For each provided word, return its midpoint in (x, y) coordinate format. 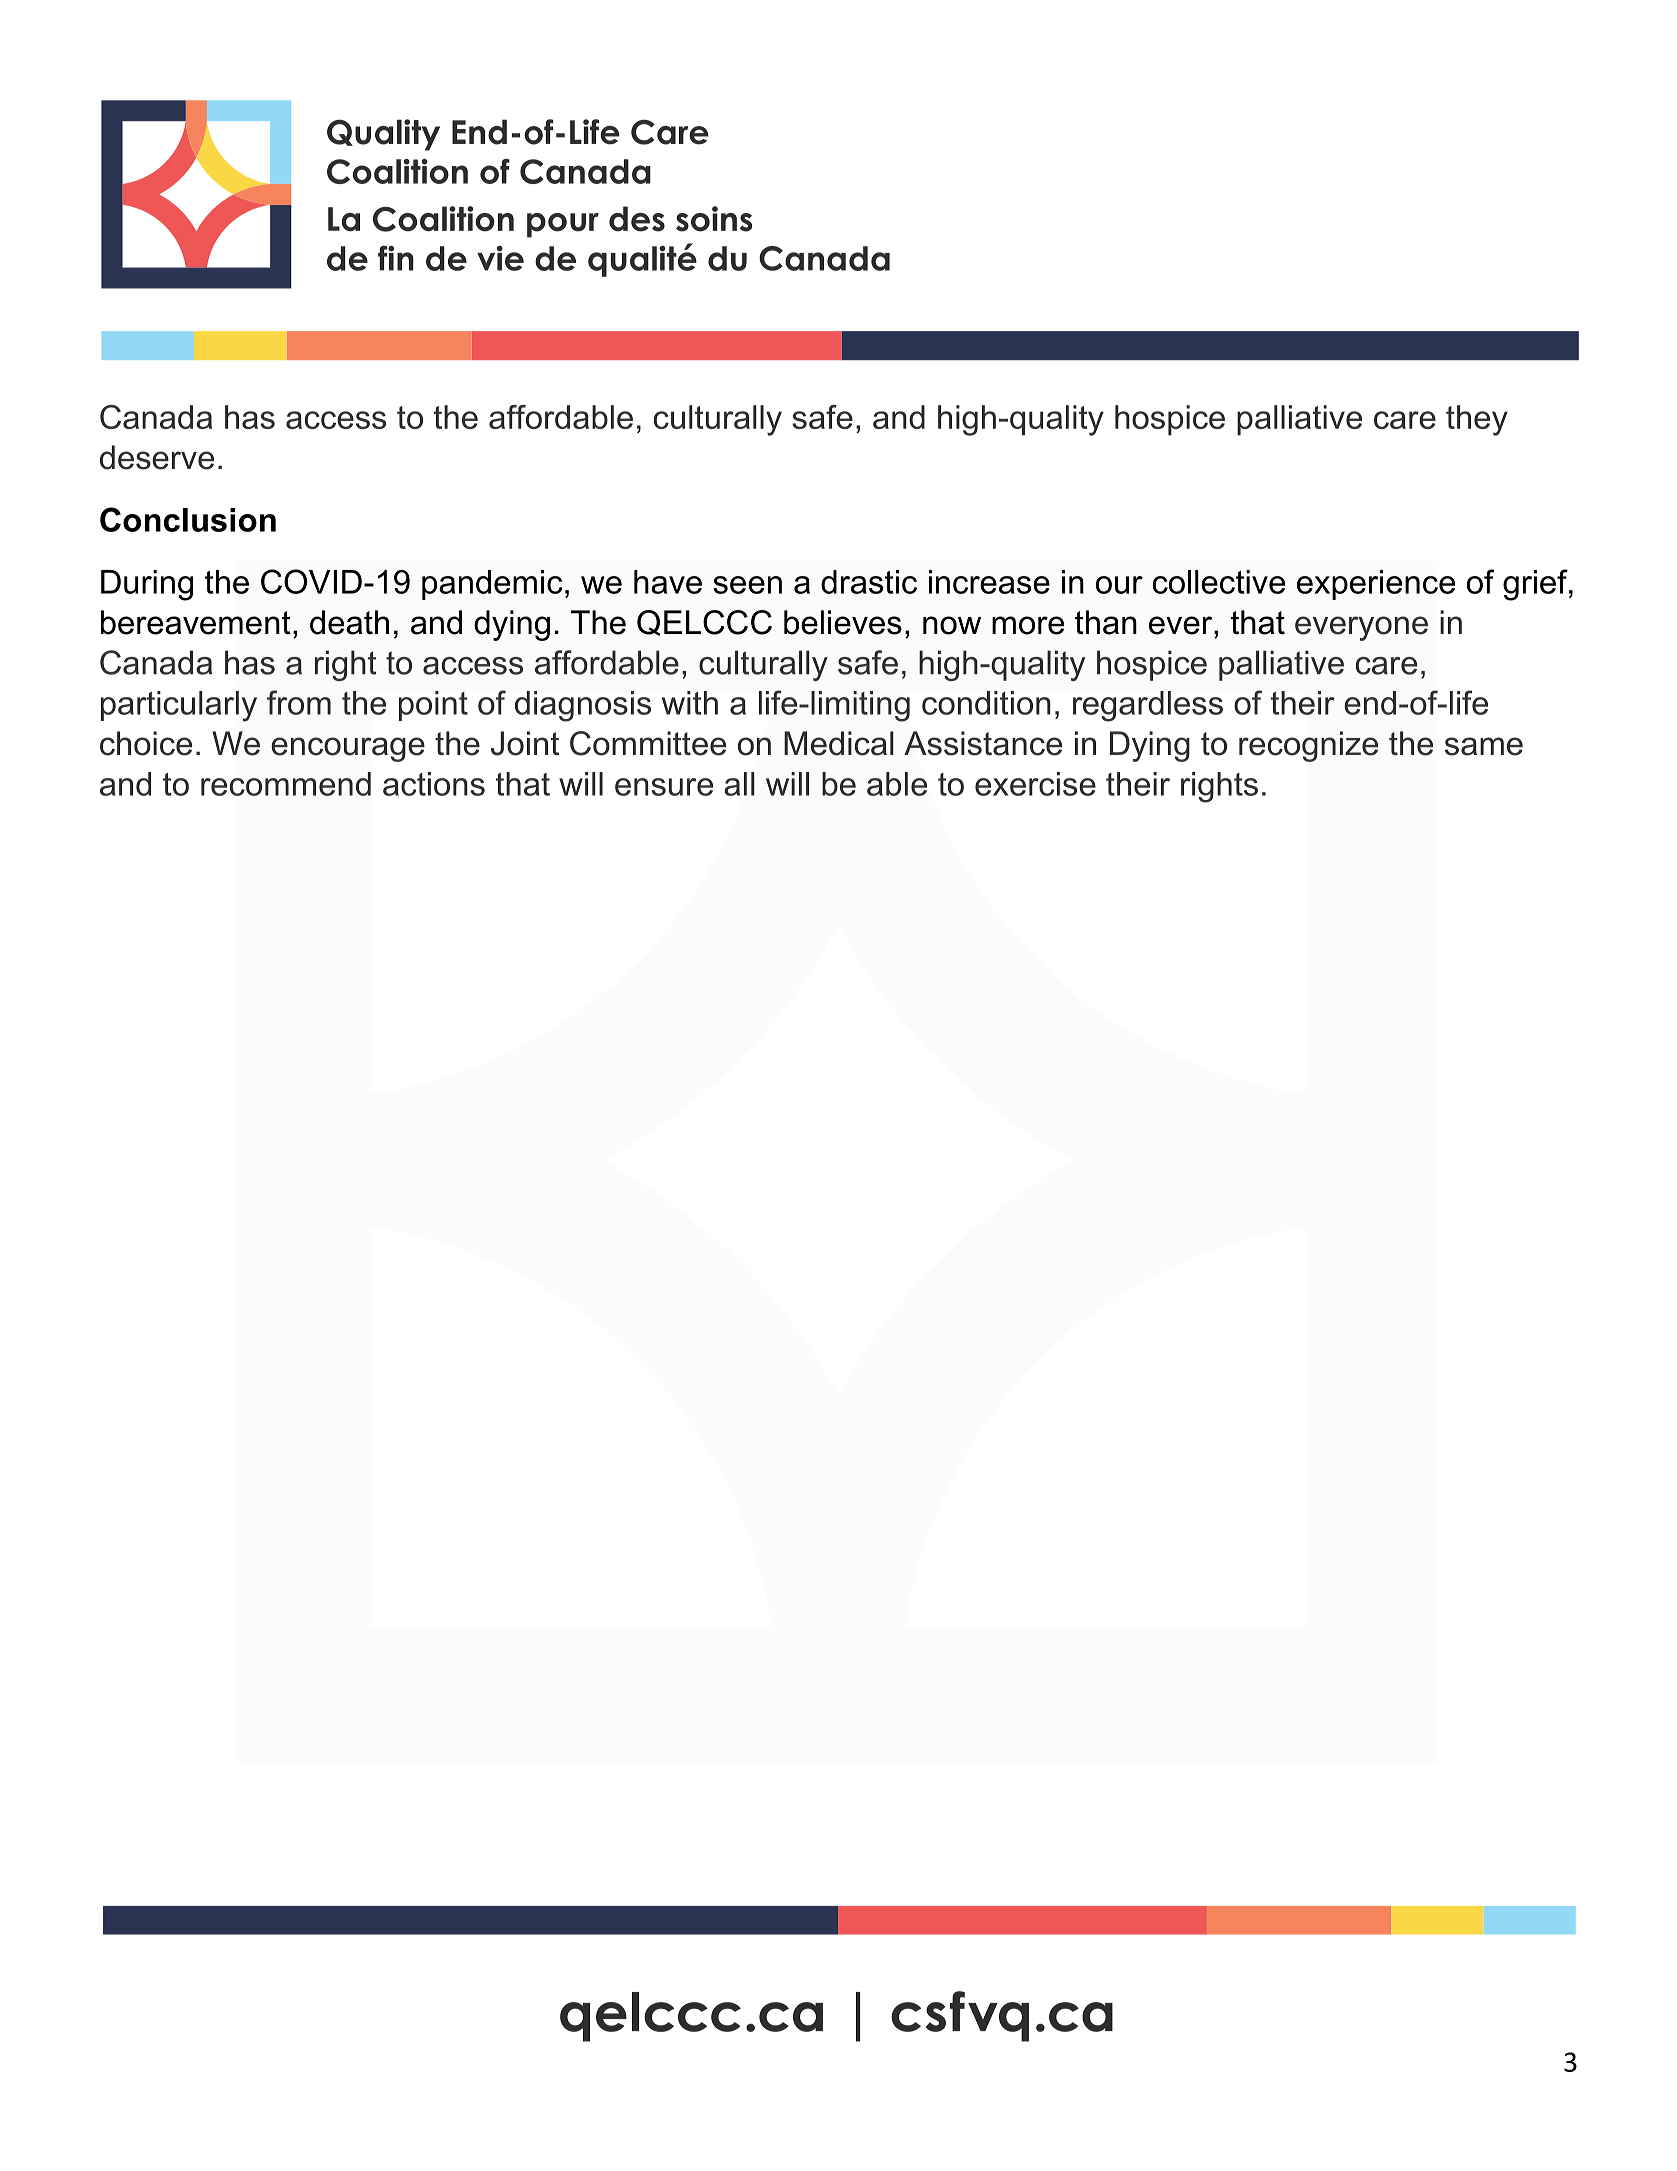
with (690, 703)
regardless (1148, 706)
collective (1219, 582)
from (299, 702)
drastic (869, 582)
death (349, 622)
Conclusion (188, 519)
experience (1376, 585)
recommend (286, 784)
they (1477, 420)
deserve (157, 457)
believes (843, 622)
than (1106, 622)
